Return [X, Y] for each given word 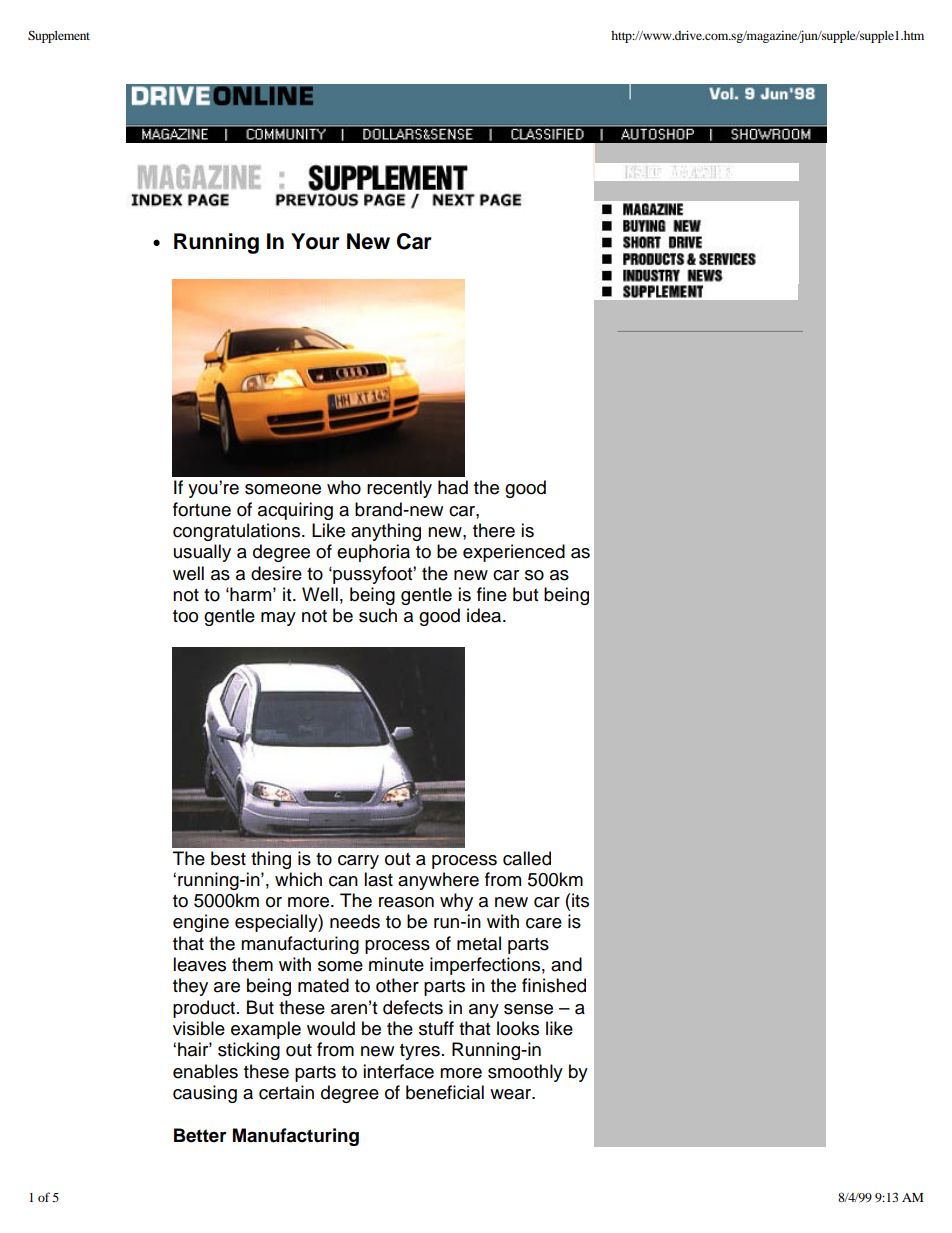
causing [205, 1094]
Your [315, 241]
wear [512, 1094]
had [453, 487]
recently [399, 489]
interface [398, 1071]
